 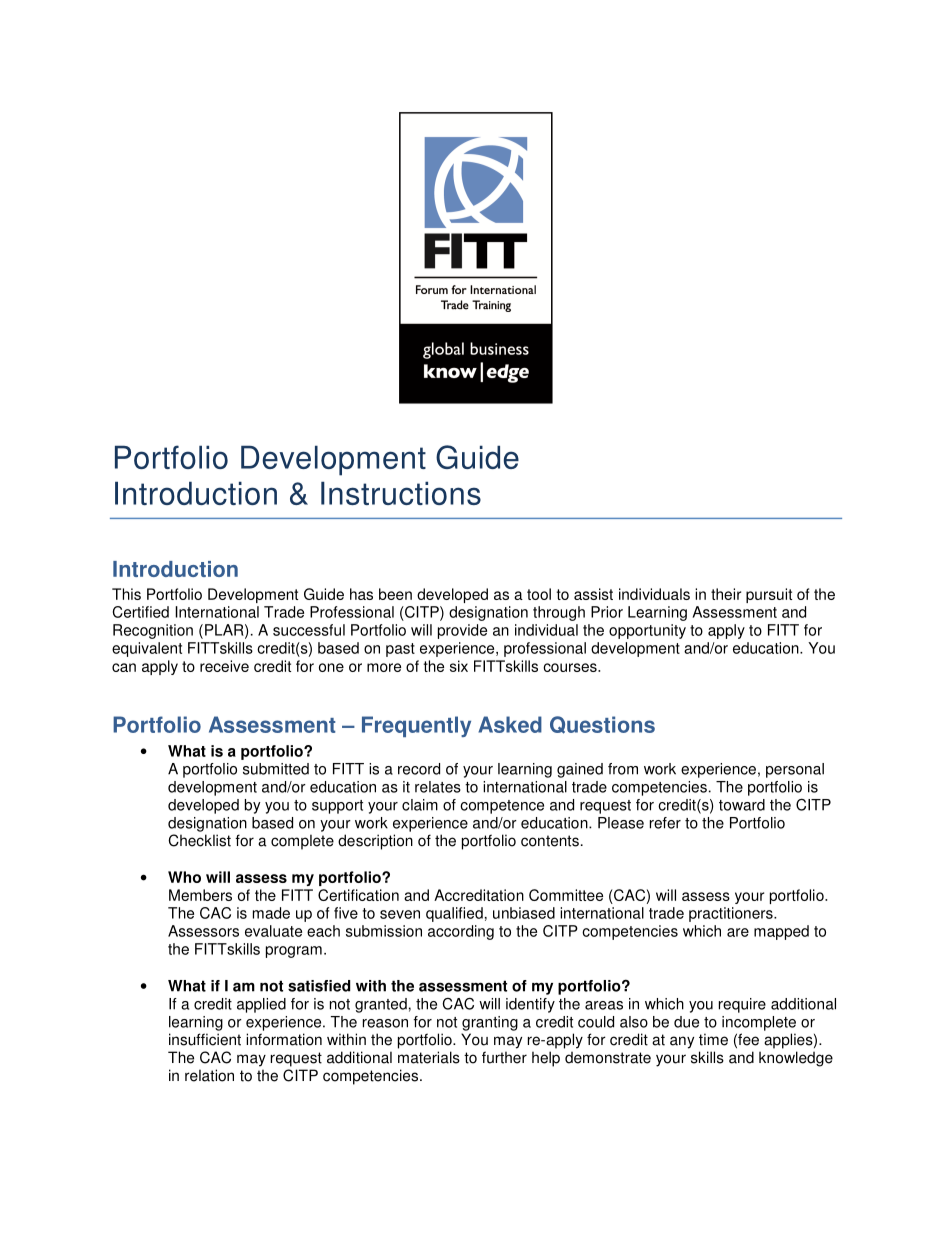 I want to click on toward, so click(x=742, y=805).
